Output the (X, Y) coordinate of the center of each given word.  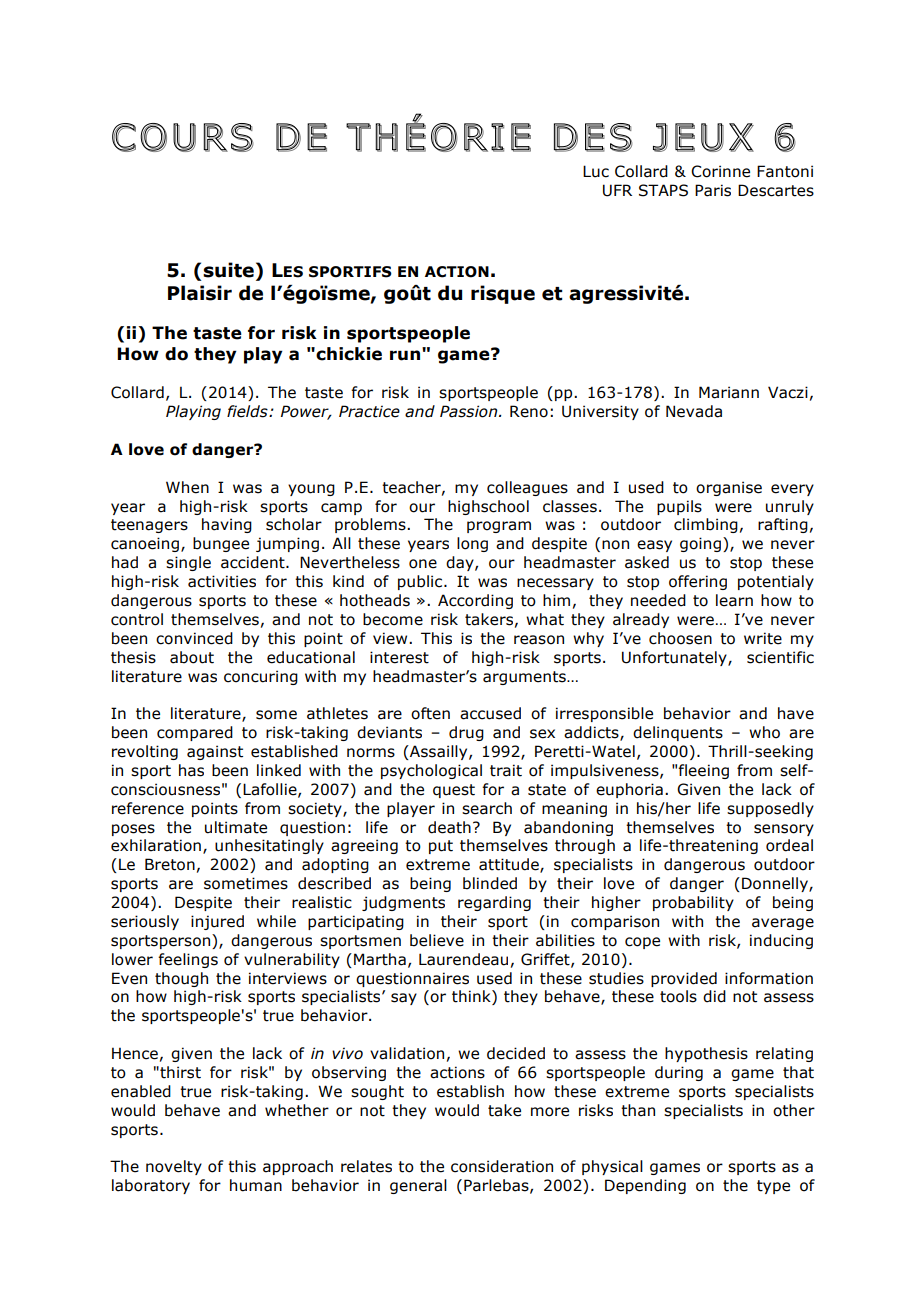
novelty (174, 1167)
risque (503, 294)
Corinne (720, 171)
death (449, 827)
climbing (706, 525)
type (773, 1187)
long (472, 544)
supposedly (770, 809)
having (227, 525)
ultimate (236, 827)
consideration (502, 1166)
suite (228, 270)
